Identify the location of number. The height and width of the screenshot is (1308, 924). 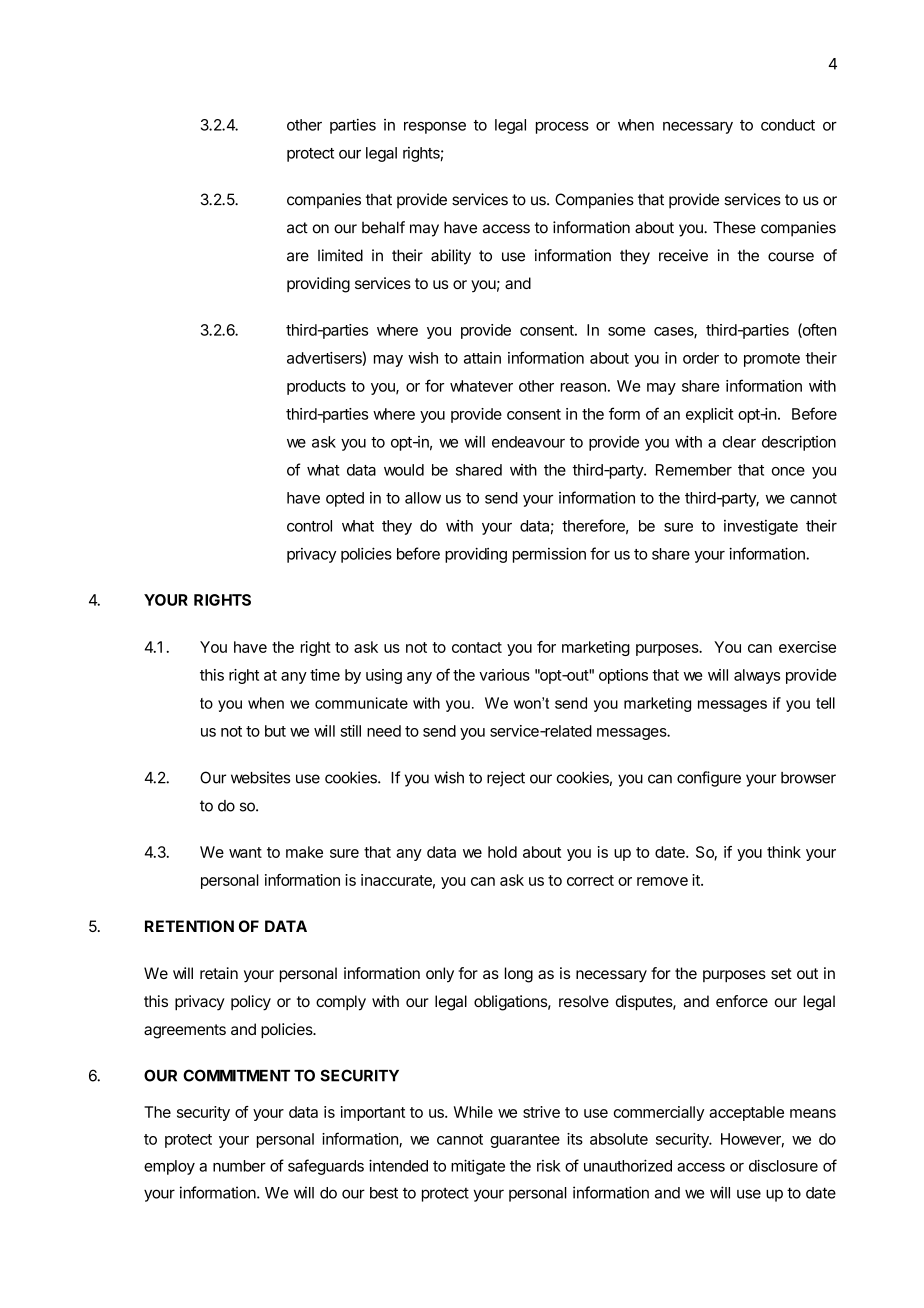
(239, 1166).
